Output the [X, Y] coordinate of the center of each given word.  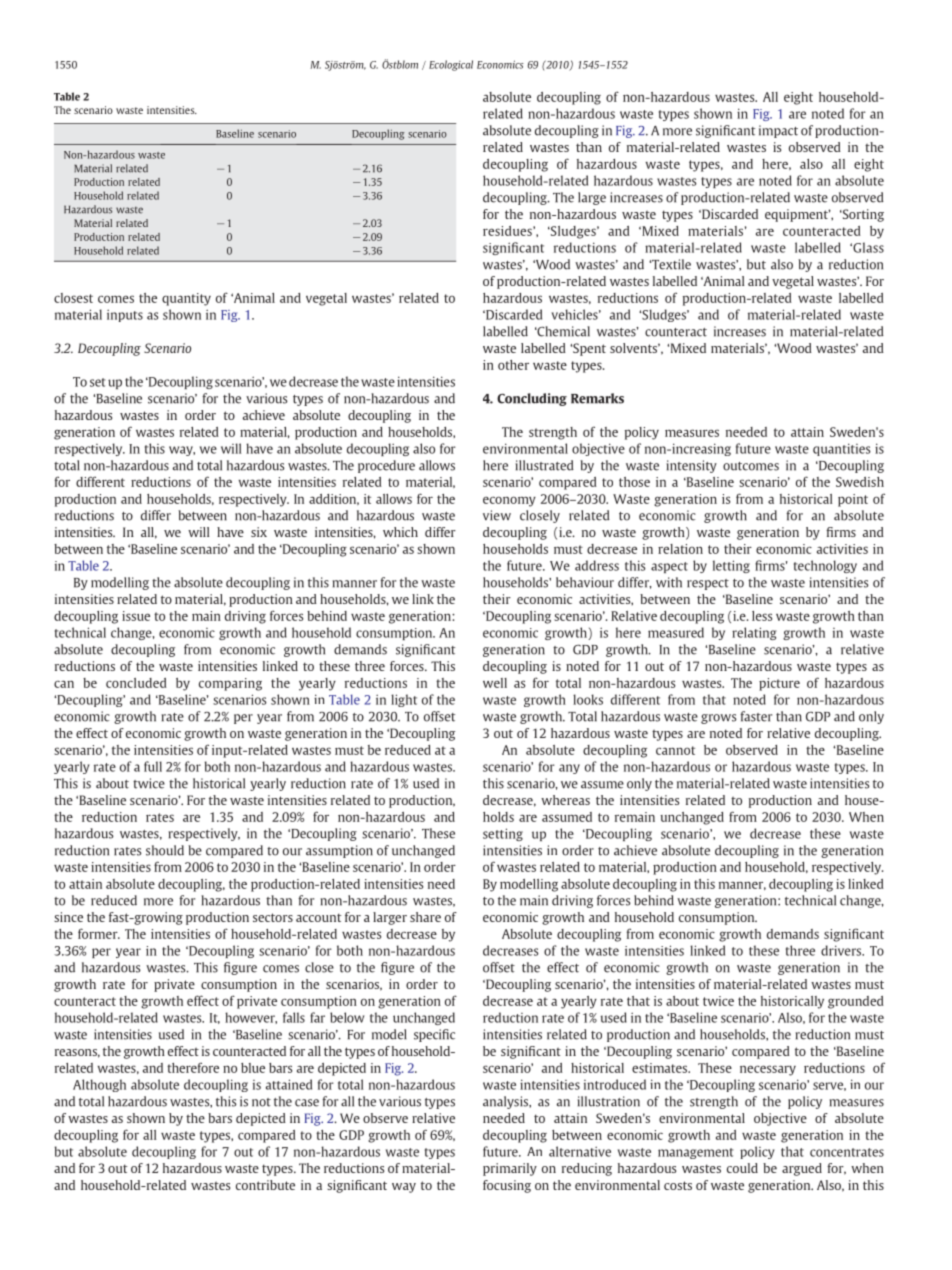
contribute [265, 1185]
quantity [186, 299]
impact [778, 131]
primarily [510, 1169]
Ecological [451, 65]
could [742, 1168]
